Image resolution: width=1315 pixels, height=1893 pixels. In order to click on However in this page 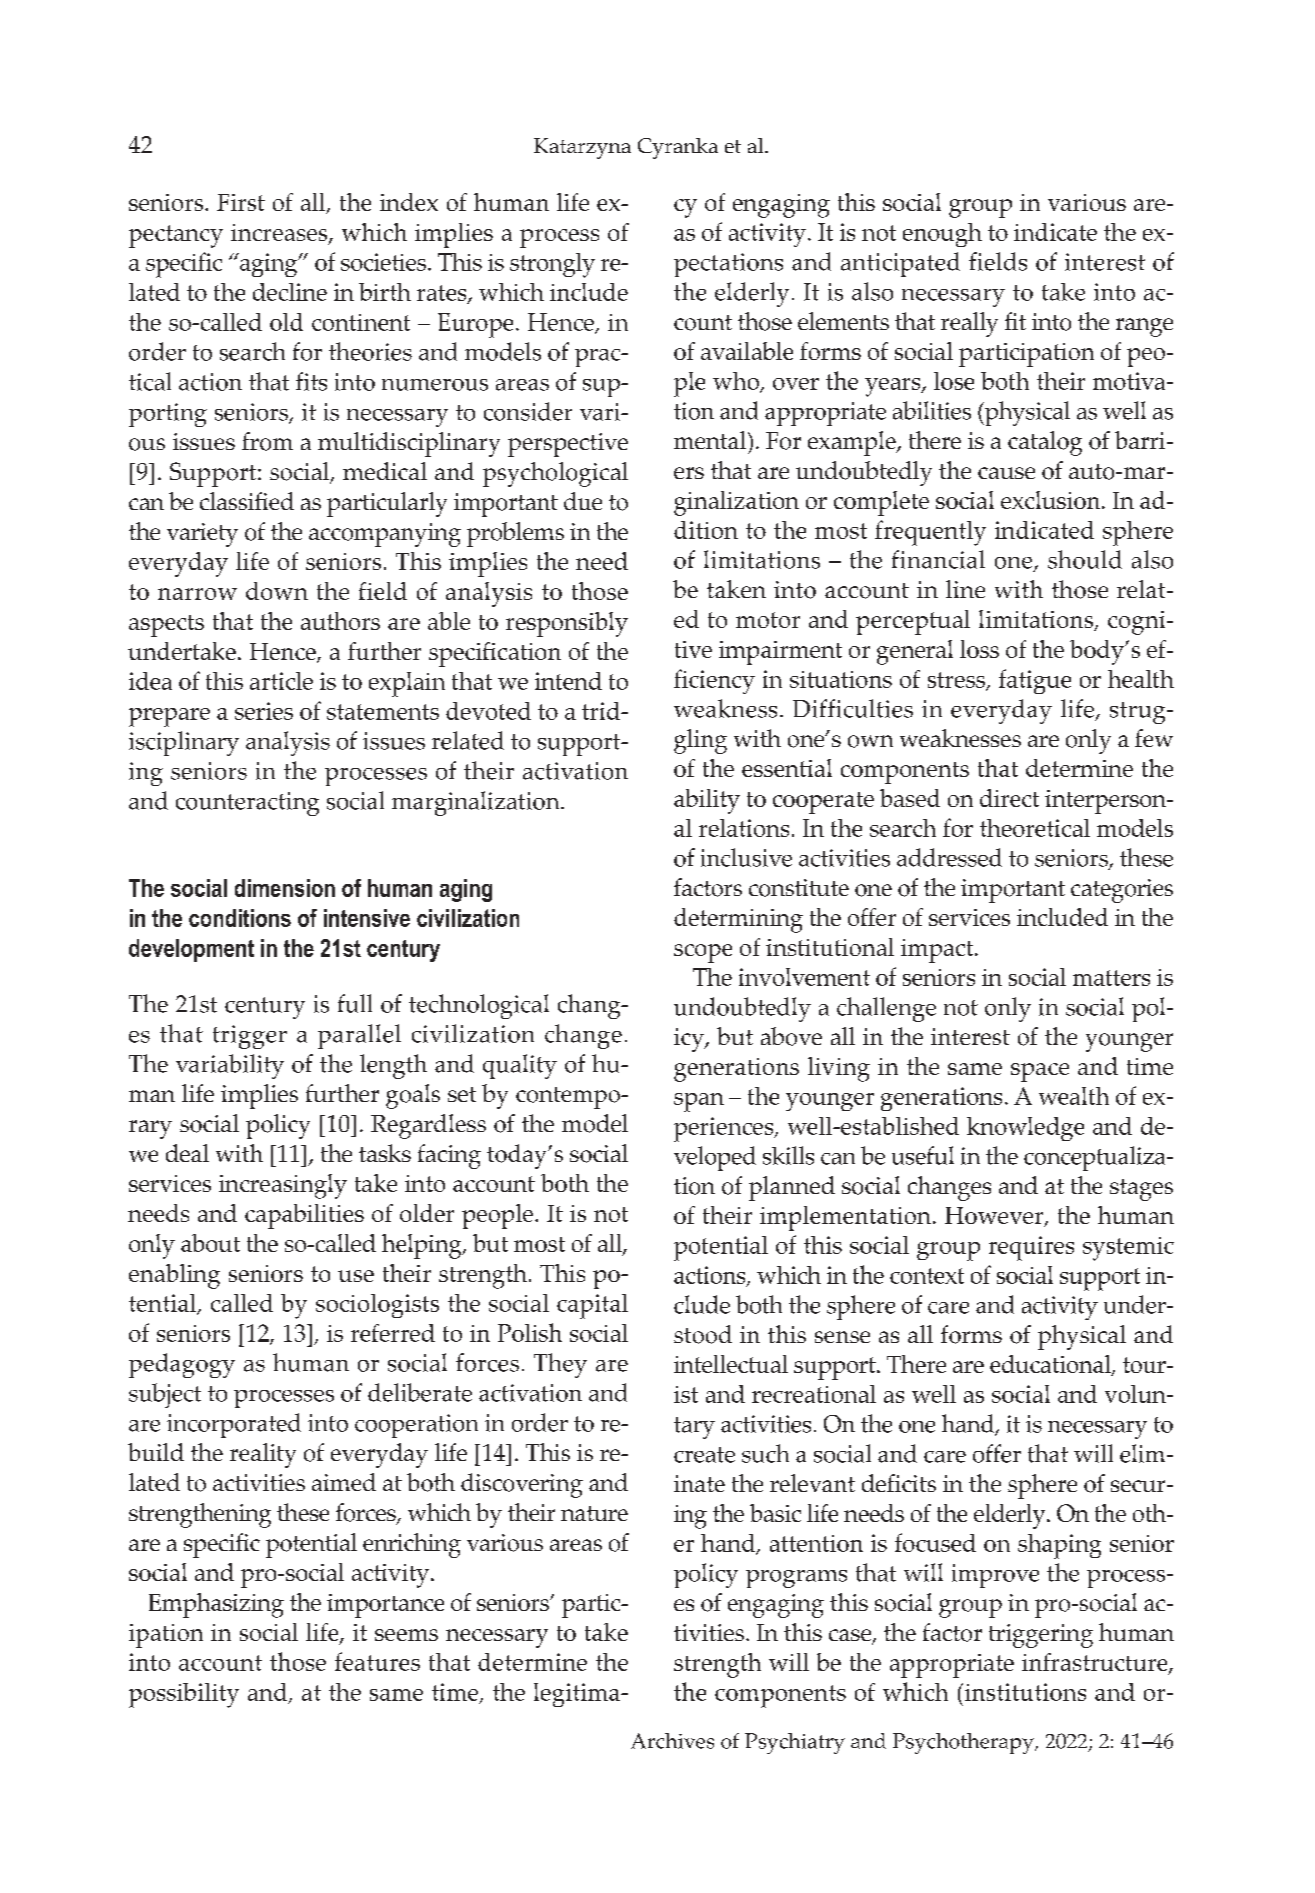, I will do `click(995, 1217)`.
